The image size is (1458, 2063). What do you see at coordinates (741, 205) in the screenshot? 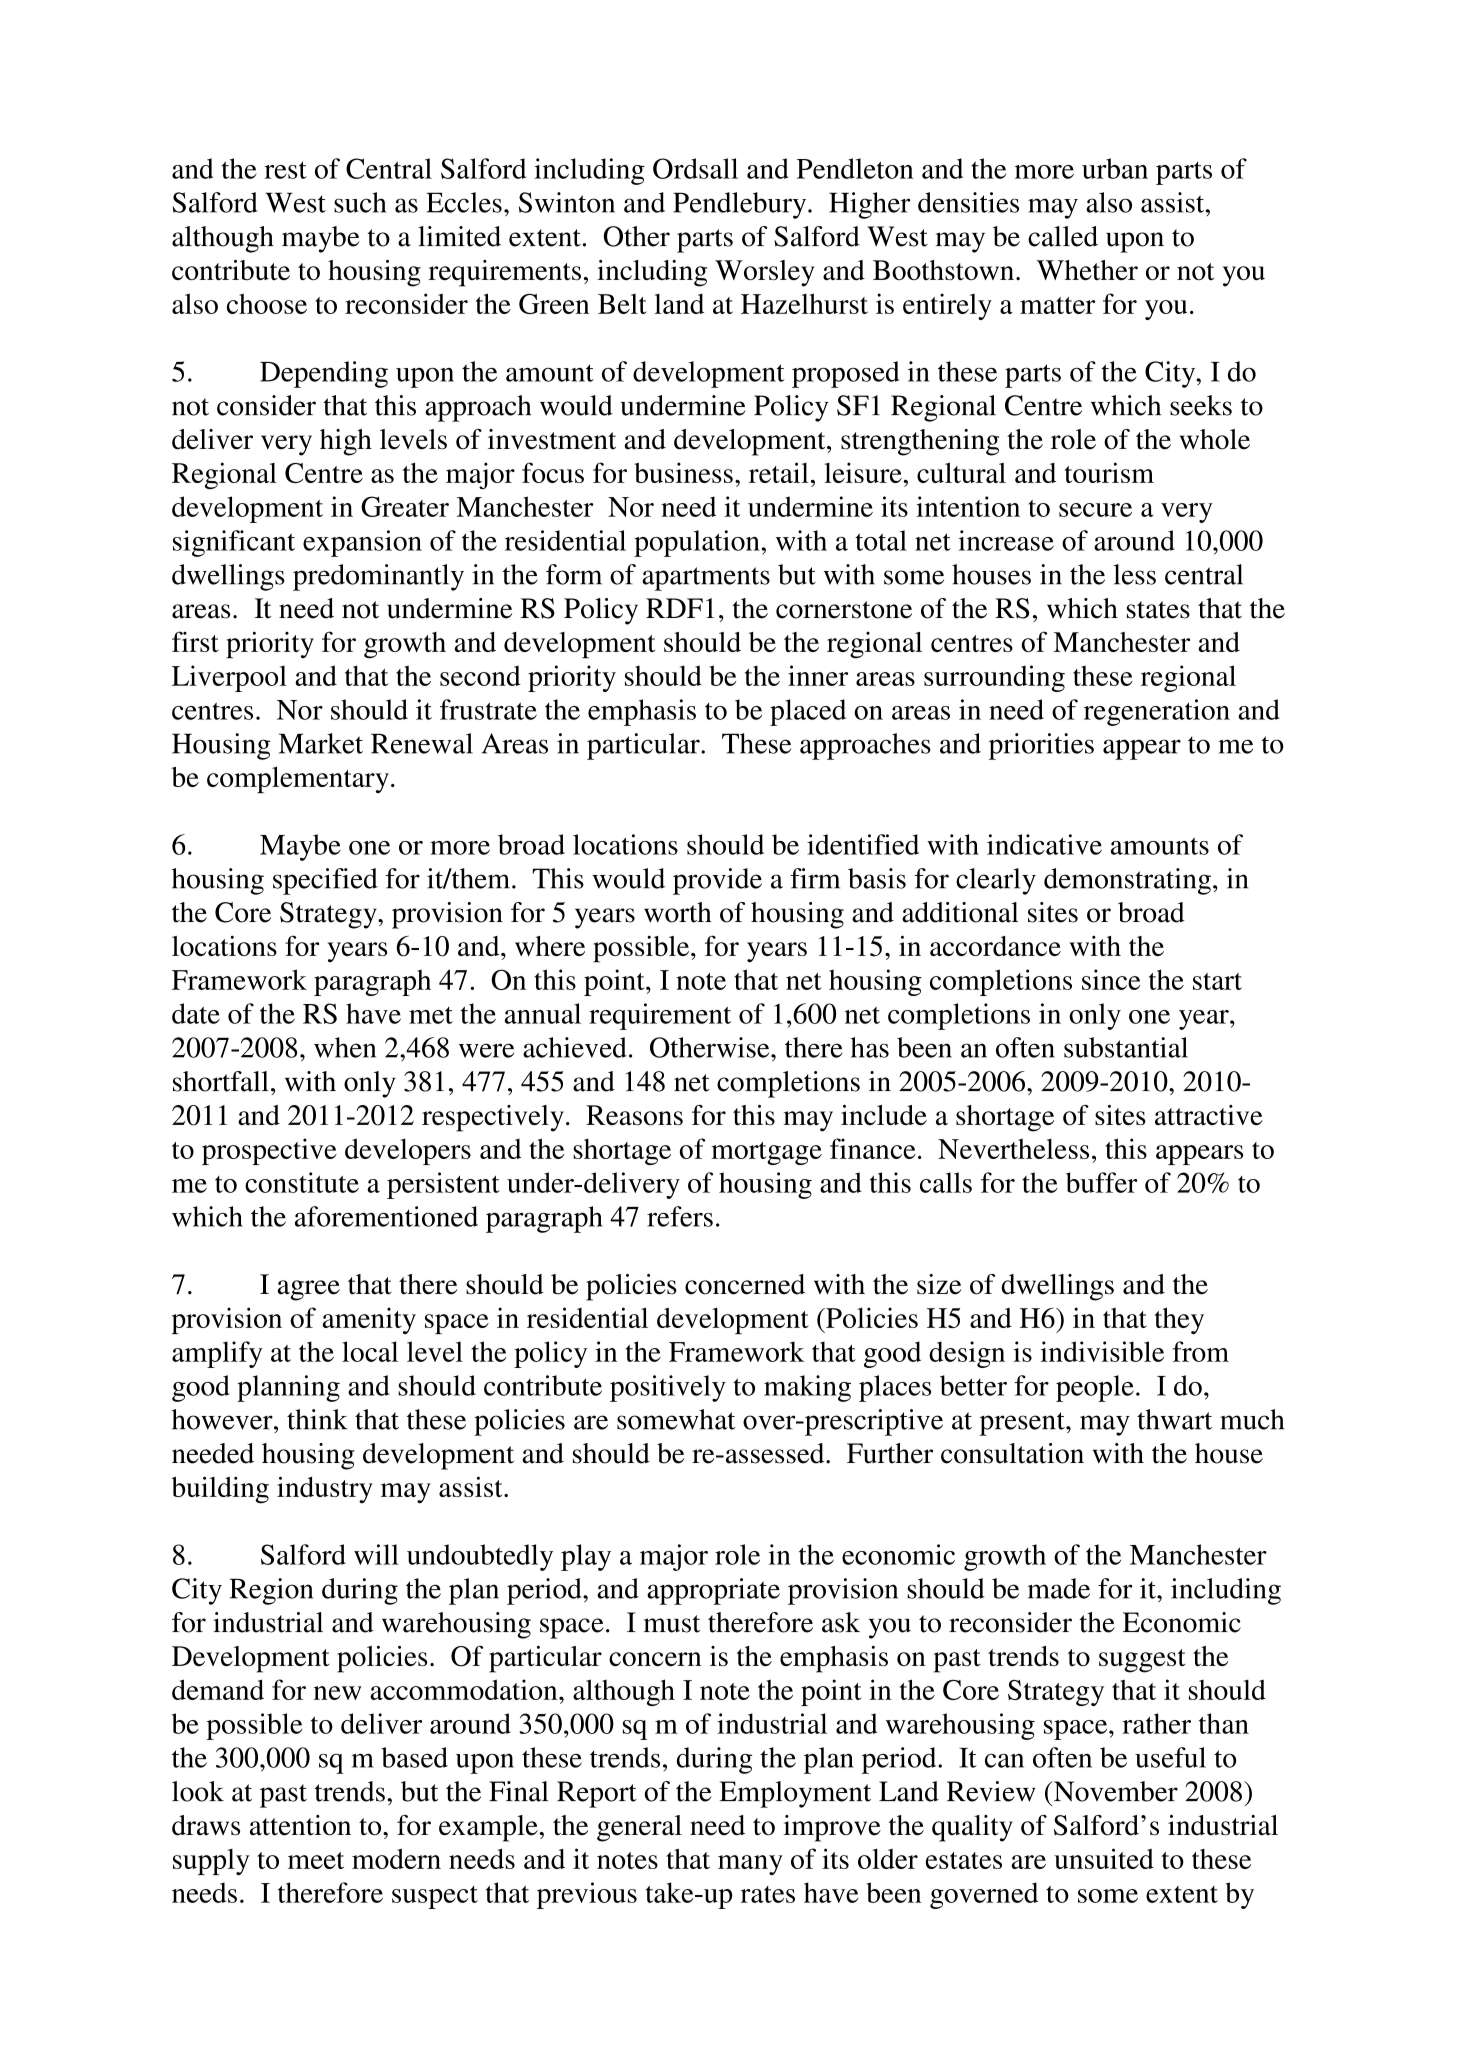
I see `Pendlebury` at bounding box center [741, 205].
